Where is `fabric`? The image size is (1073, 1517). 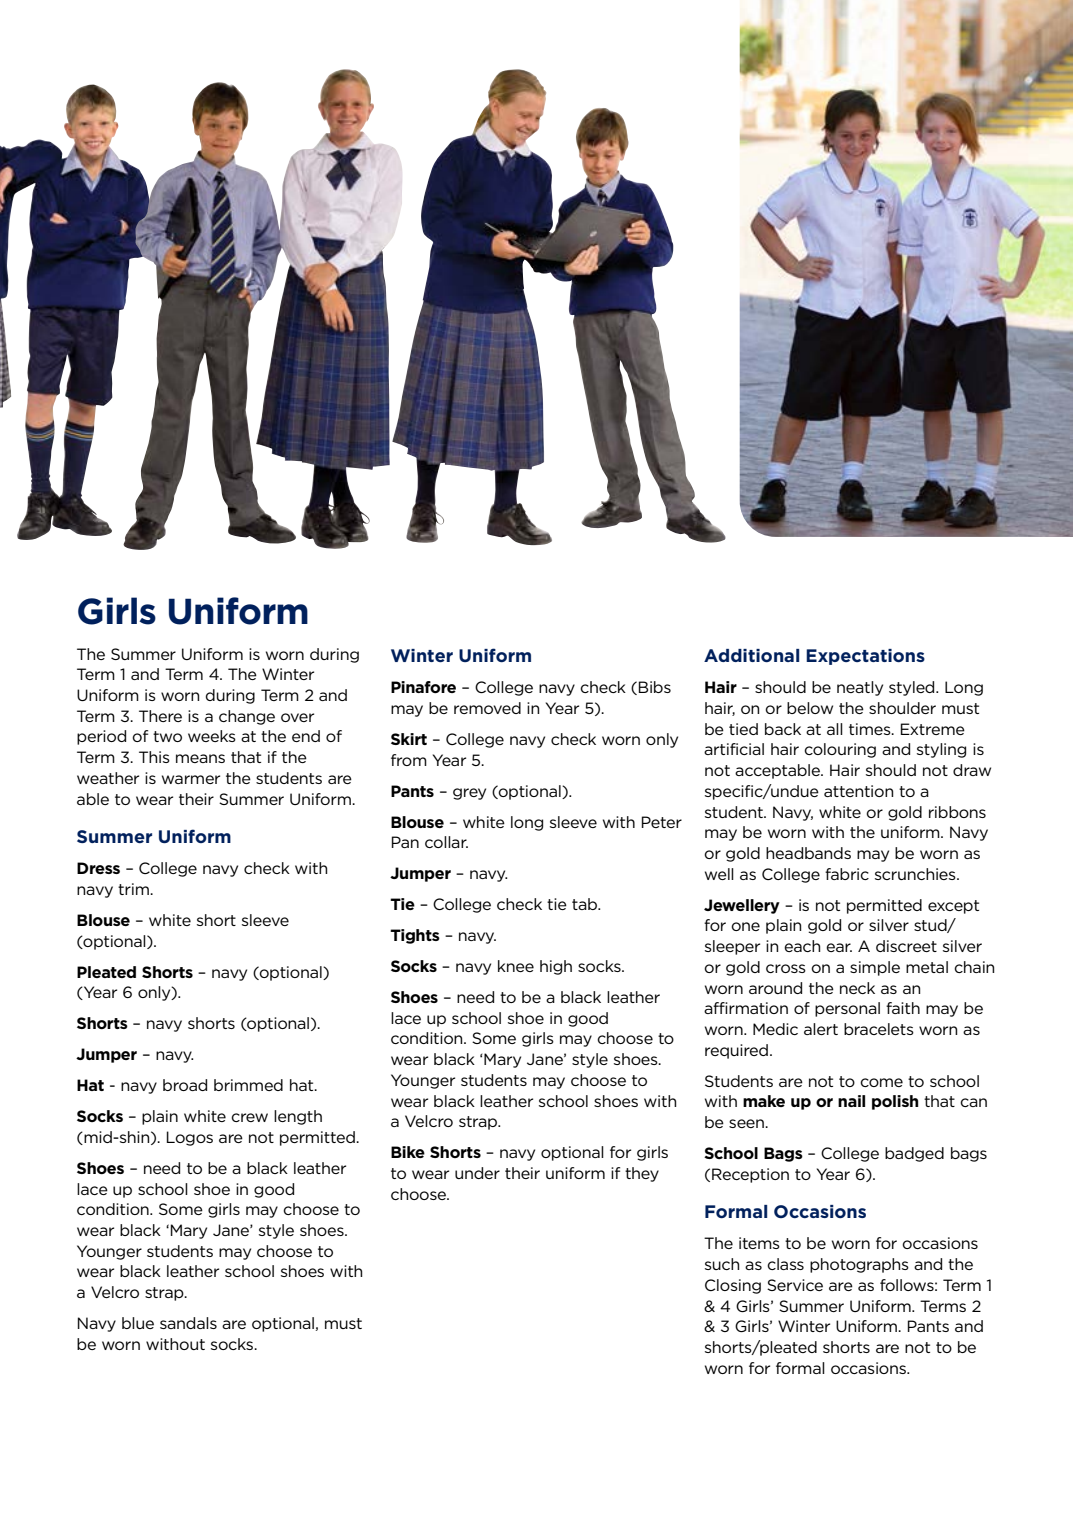 fabric is located at coordinates (847, 874).
